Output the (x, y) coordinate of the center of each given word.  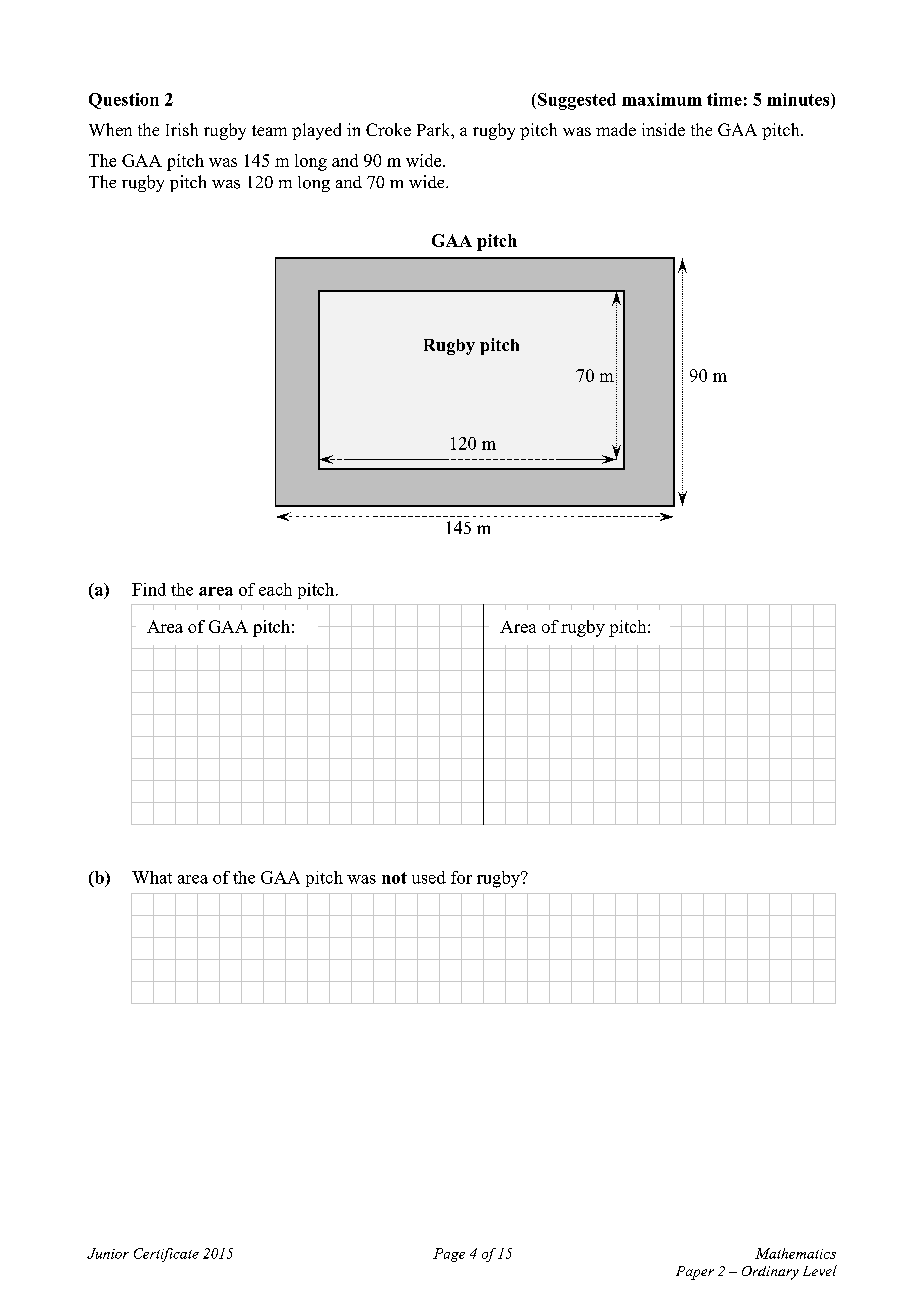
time (724, 99)
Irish (182, 129)
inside (663, 129)
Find (149, 589)
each (275, 589)
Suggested (577, 101)
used (429, 877)
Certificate (166, 1255)
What (152, 877)
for (461, 877)
